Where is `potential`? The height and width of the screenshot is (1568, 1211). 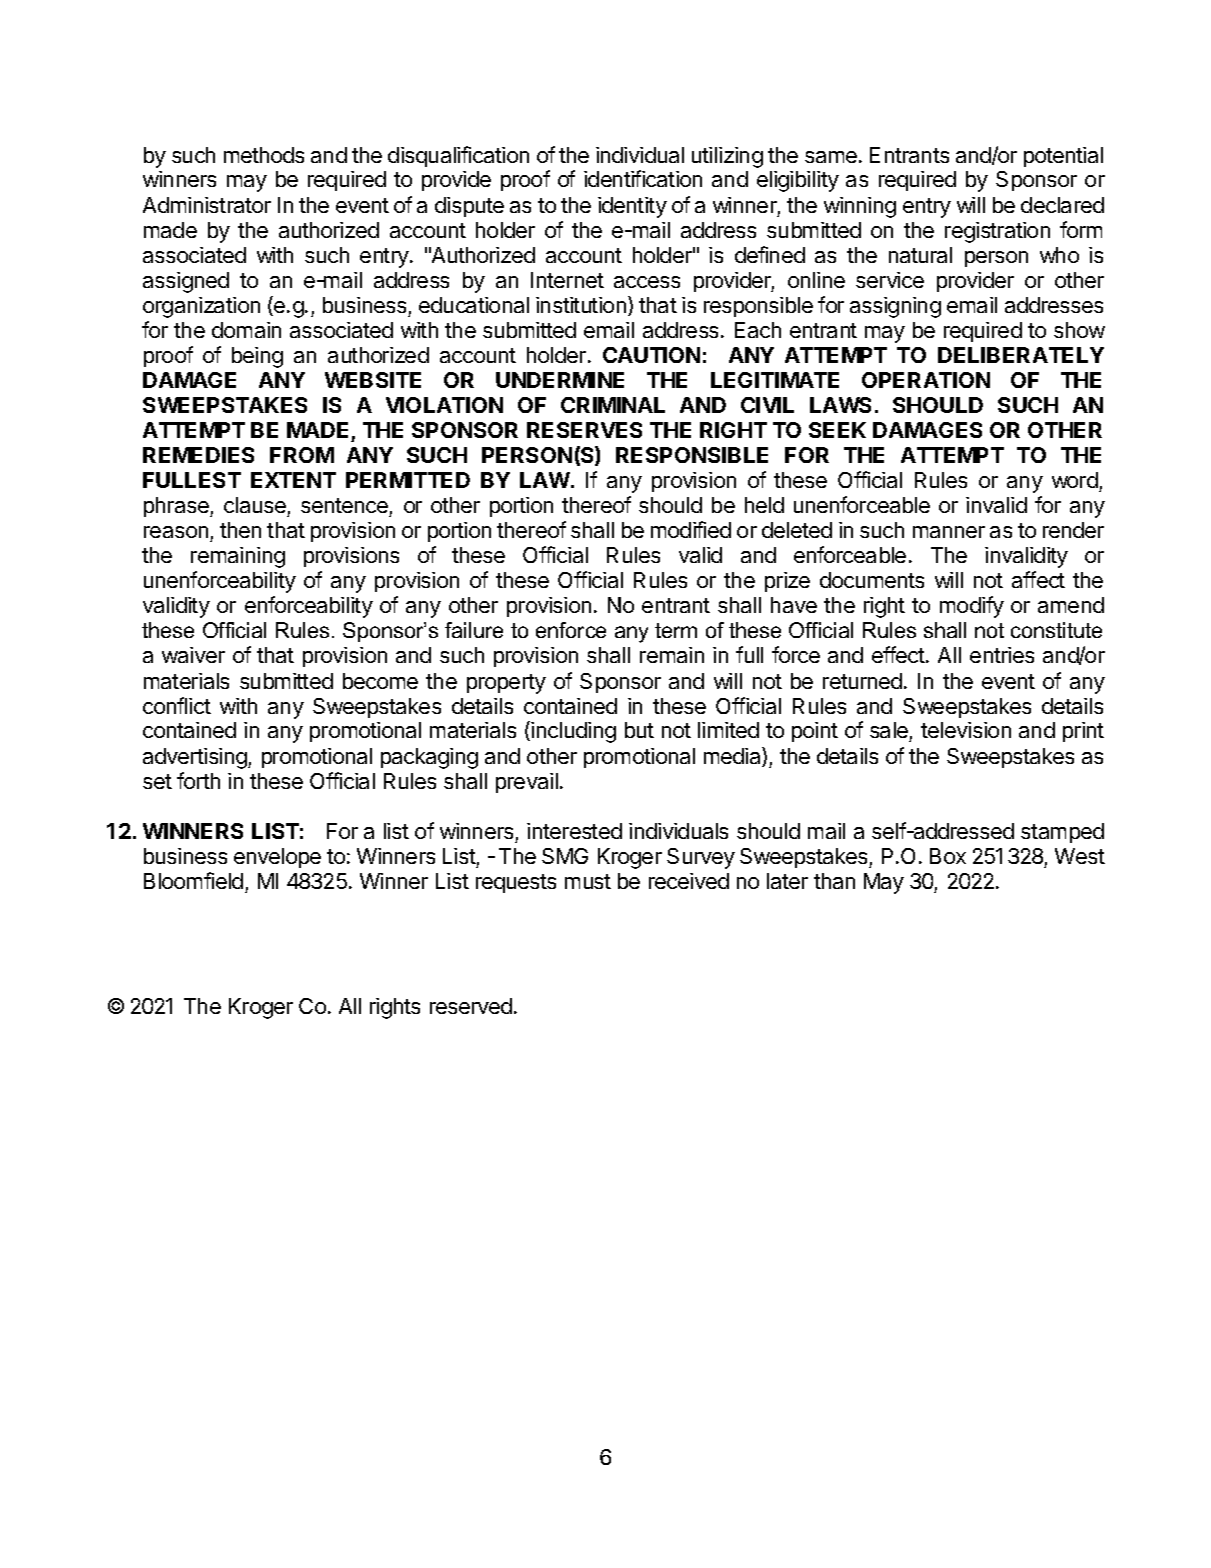 potential is located at coordinates (1063, 157).
